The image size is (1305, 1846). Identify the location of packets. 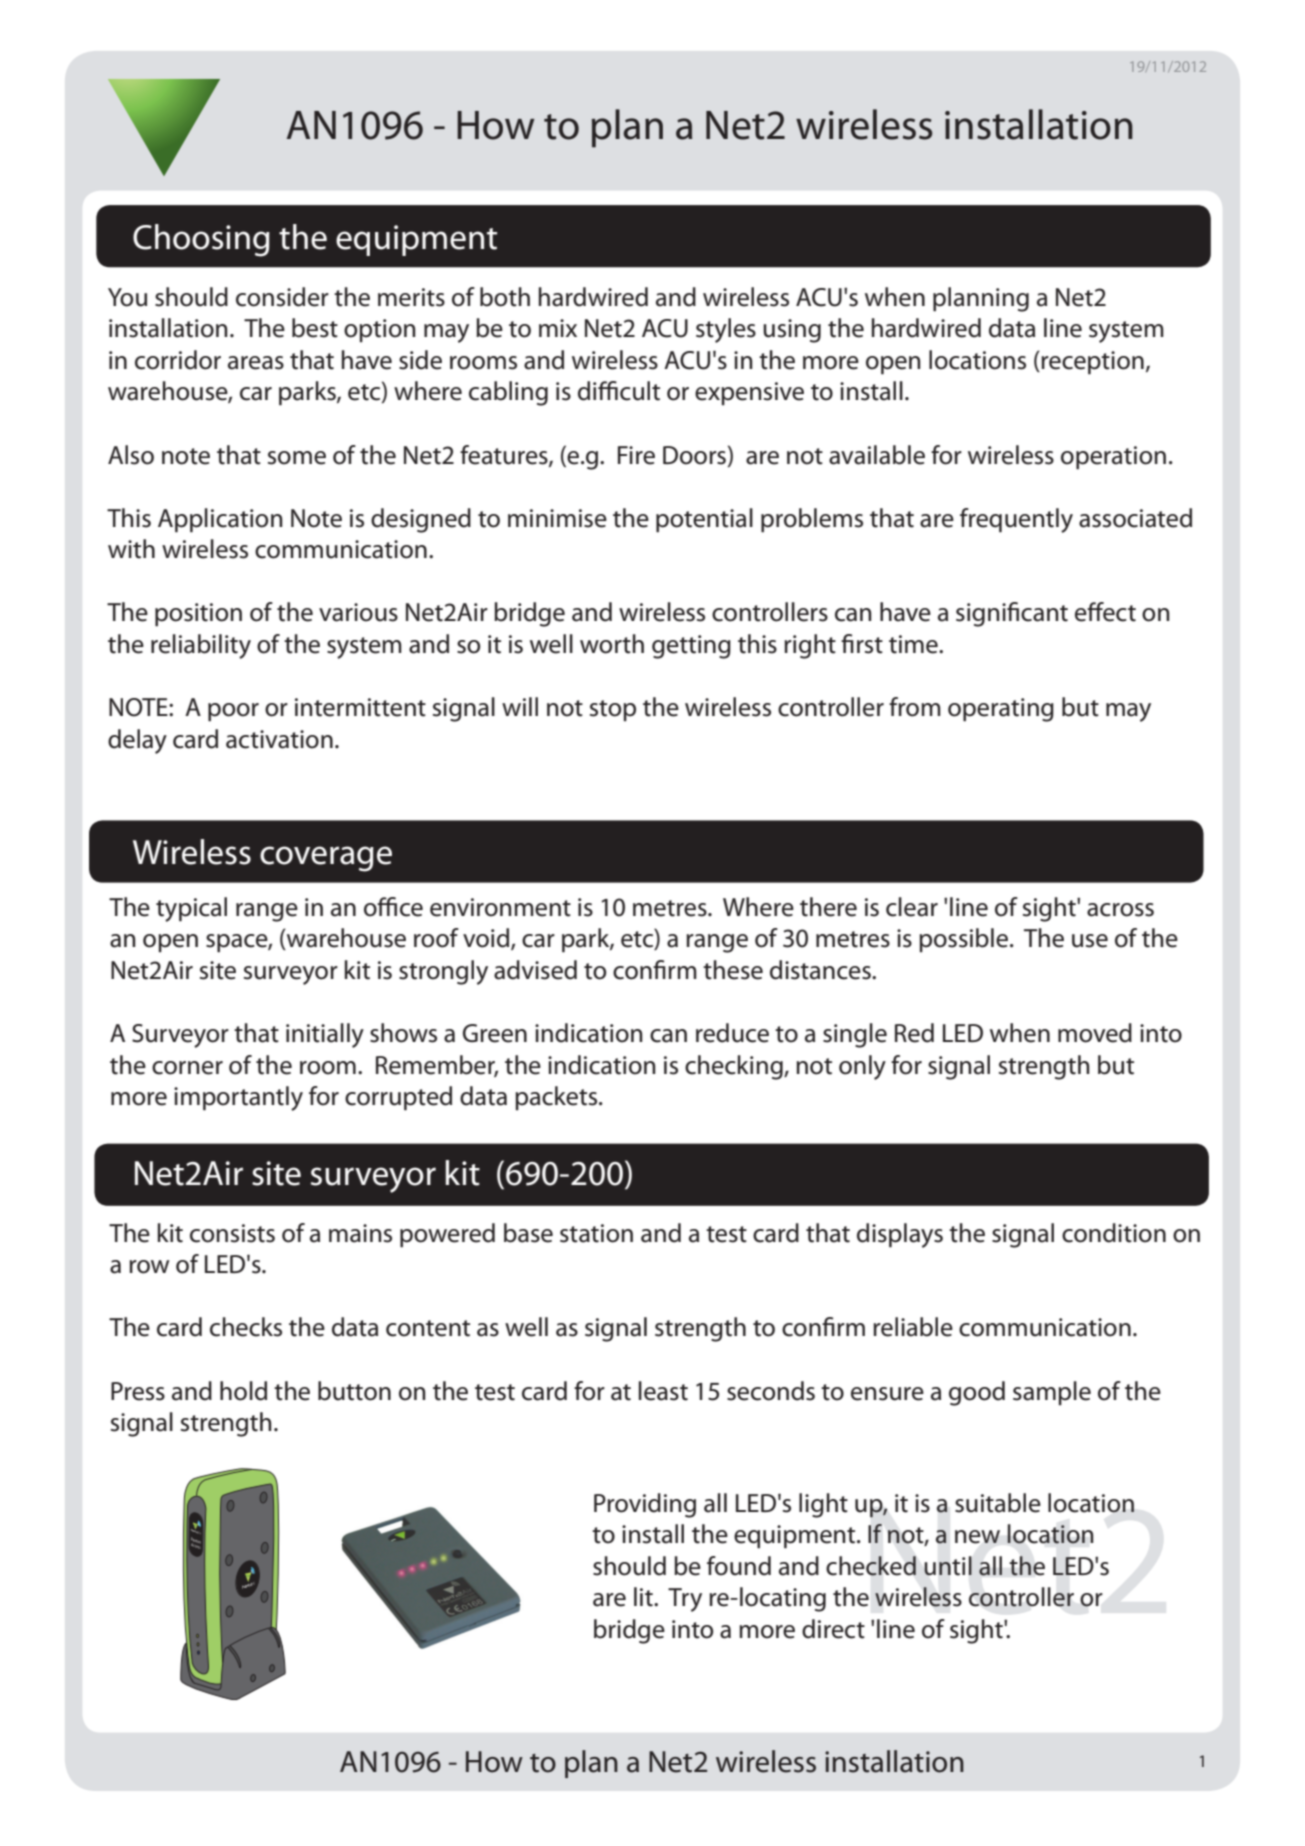
(557, 1098).
